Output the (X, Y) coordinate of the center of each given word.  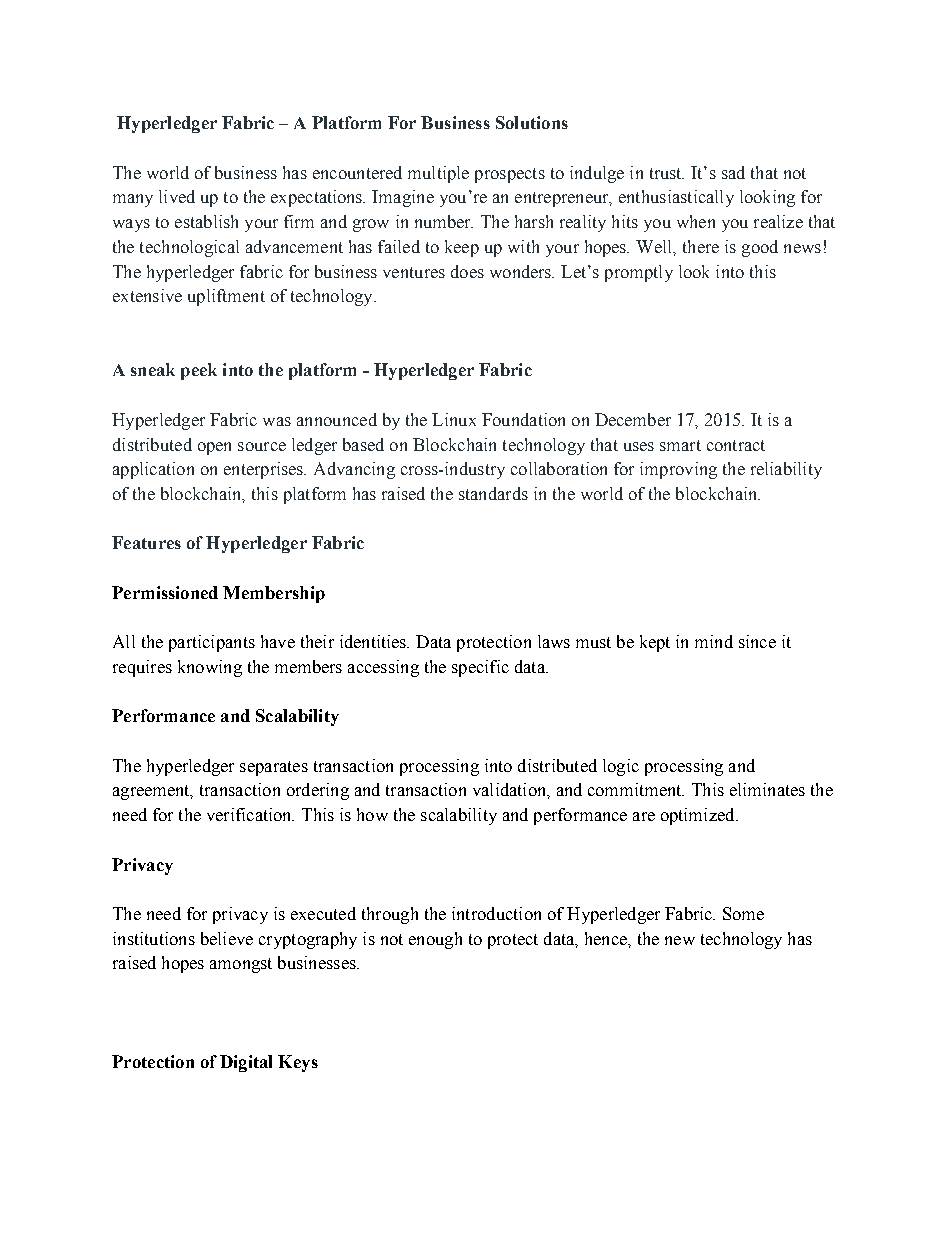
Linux (454, 419)
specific (480, 668)
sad (733, 172)
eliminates (767, 789)
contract (736, 445)
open (214, 448)
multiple (438, 174)
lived (177, 196)
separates (274, 768)
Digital (246, 1063)
